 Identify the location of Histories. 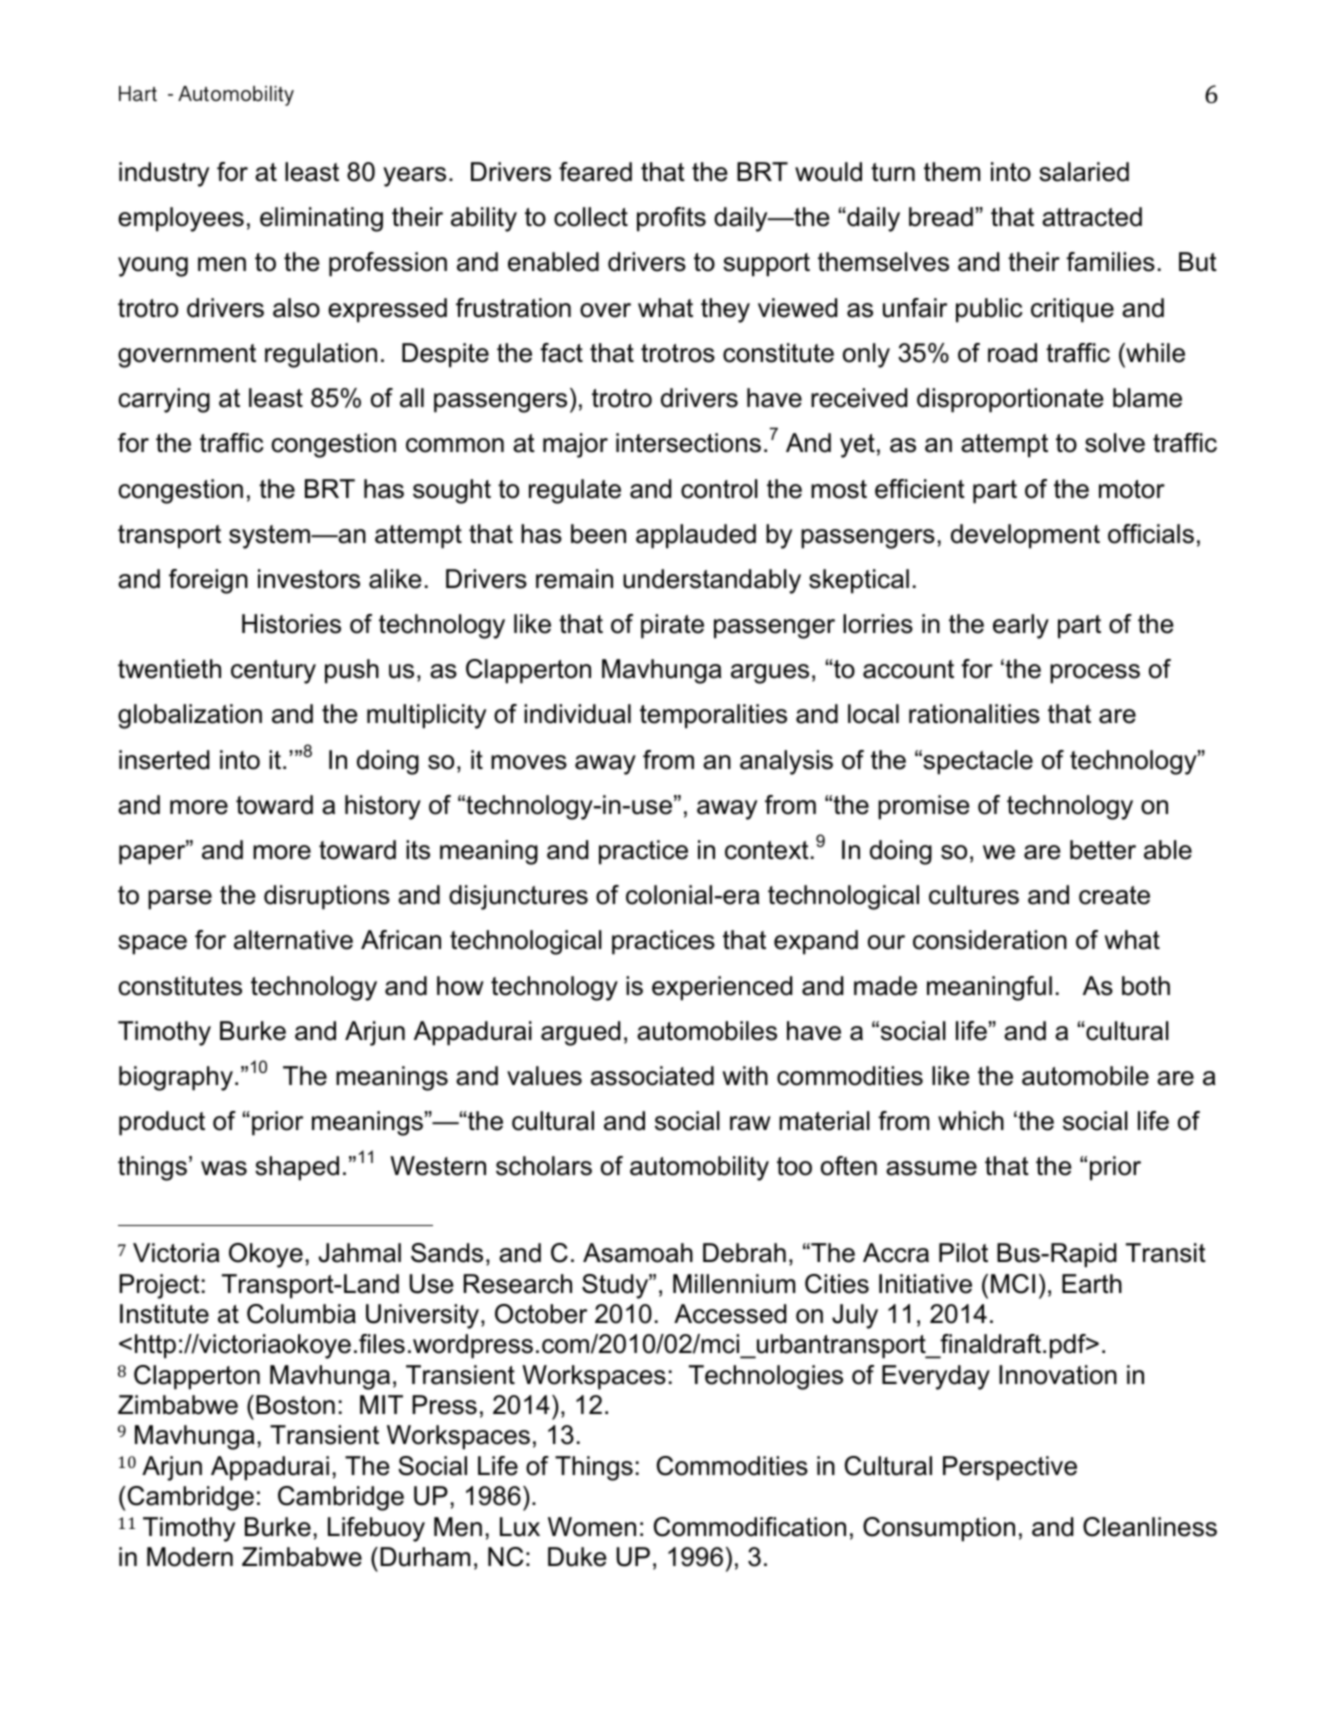
(291, 624).
